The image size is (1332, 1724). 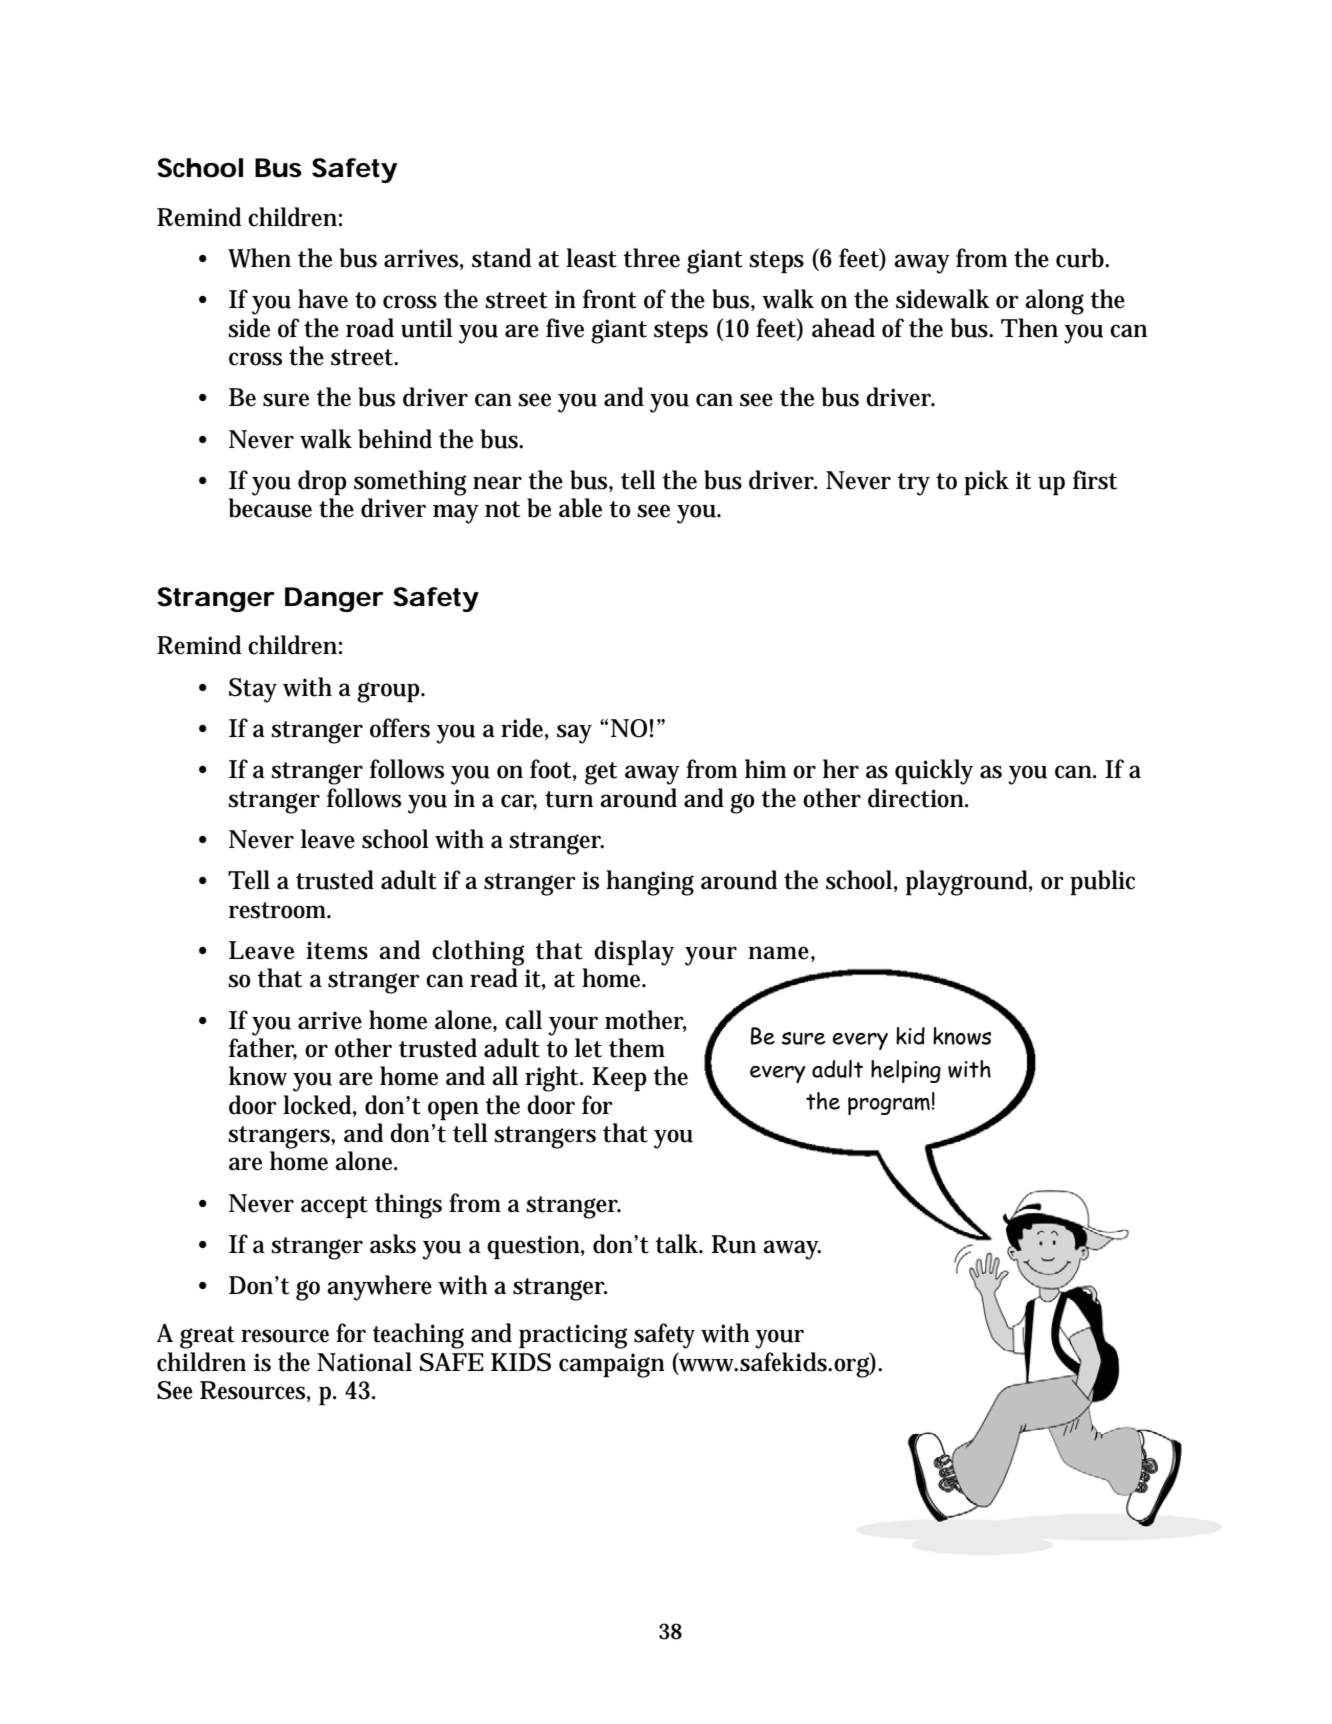 I want to click on Run, so click(x=733, y=1244).
